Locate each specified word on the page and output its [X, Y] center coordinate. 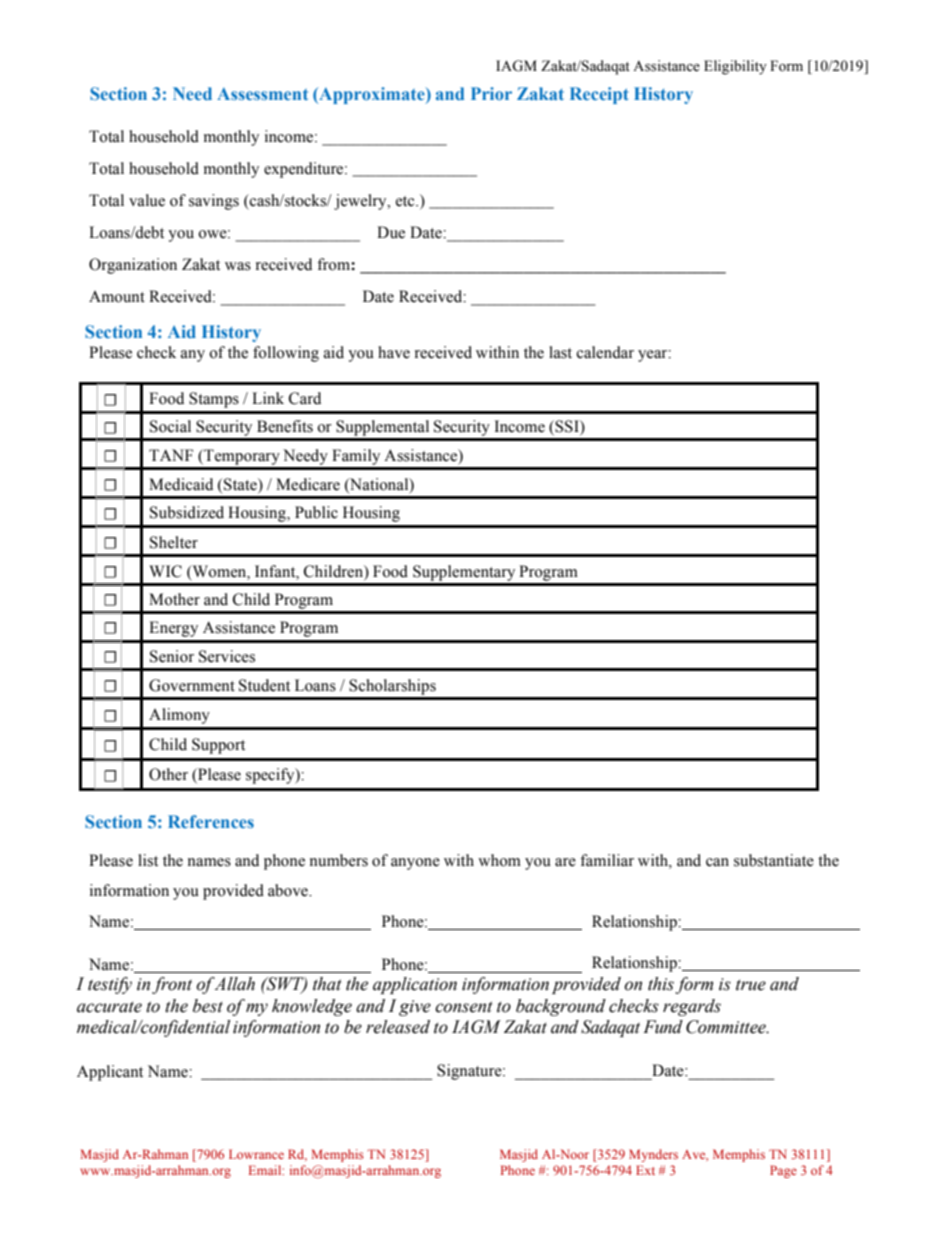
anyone [415, 864]
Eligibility [735, 67]
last [560, 352]
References [211, 821]
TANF [171, 455]
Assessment [262, 93]
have [394, 352]
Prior [491, 93]
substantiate [774, 860]
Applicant [110, 1073]
